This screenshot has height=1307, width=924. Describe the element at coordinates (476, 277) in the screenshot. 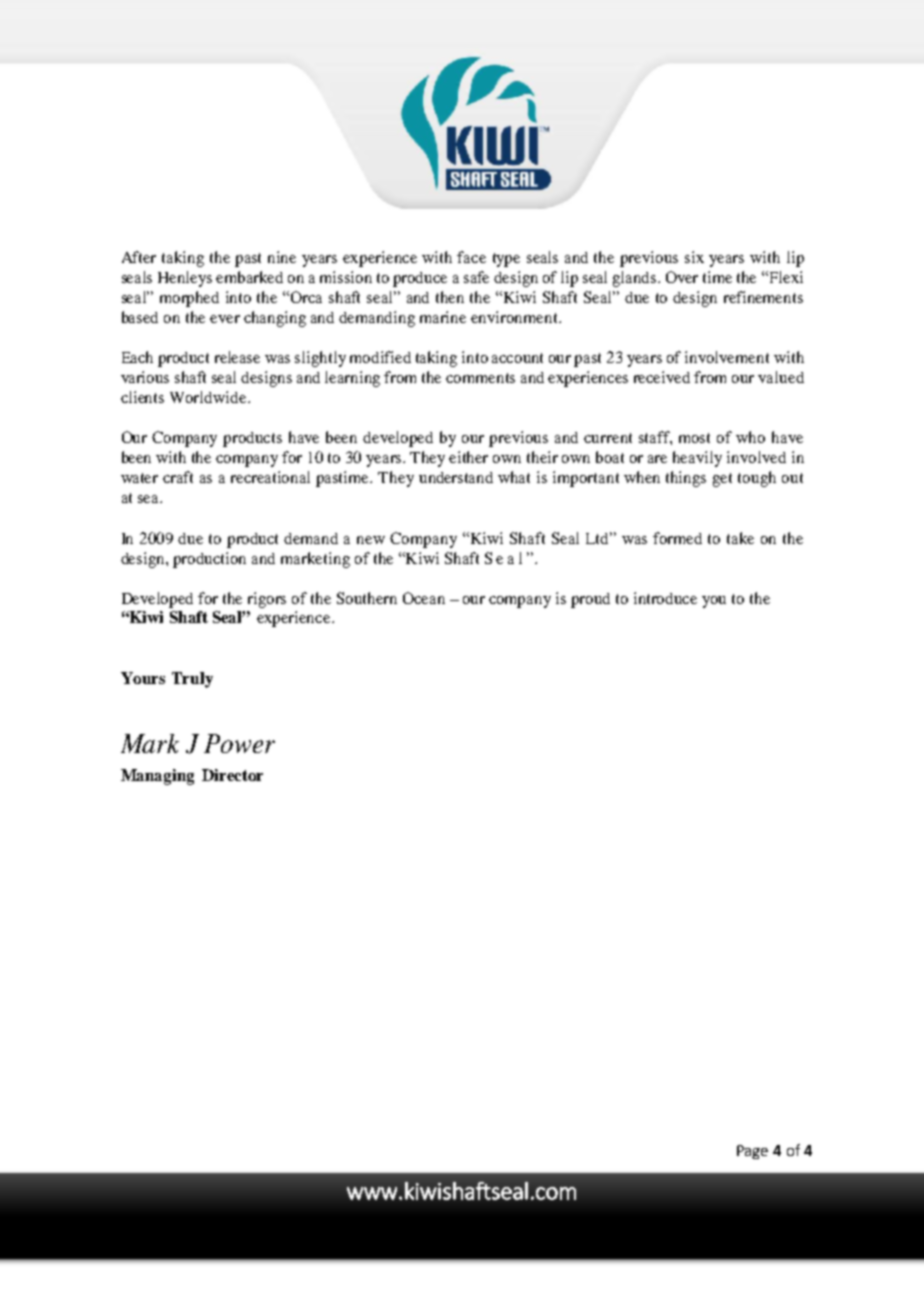

I see `safe` at that location.
